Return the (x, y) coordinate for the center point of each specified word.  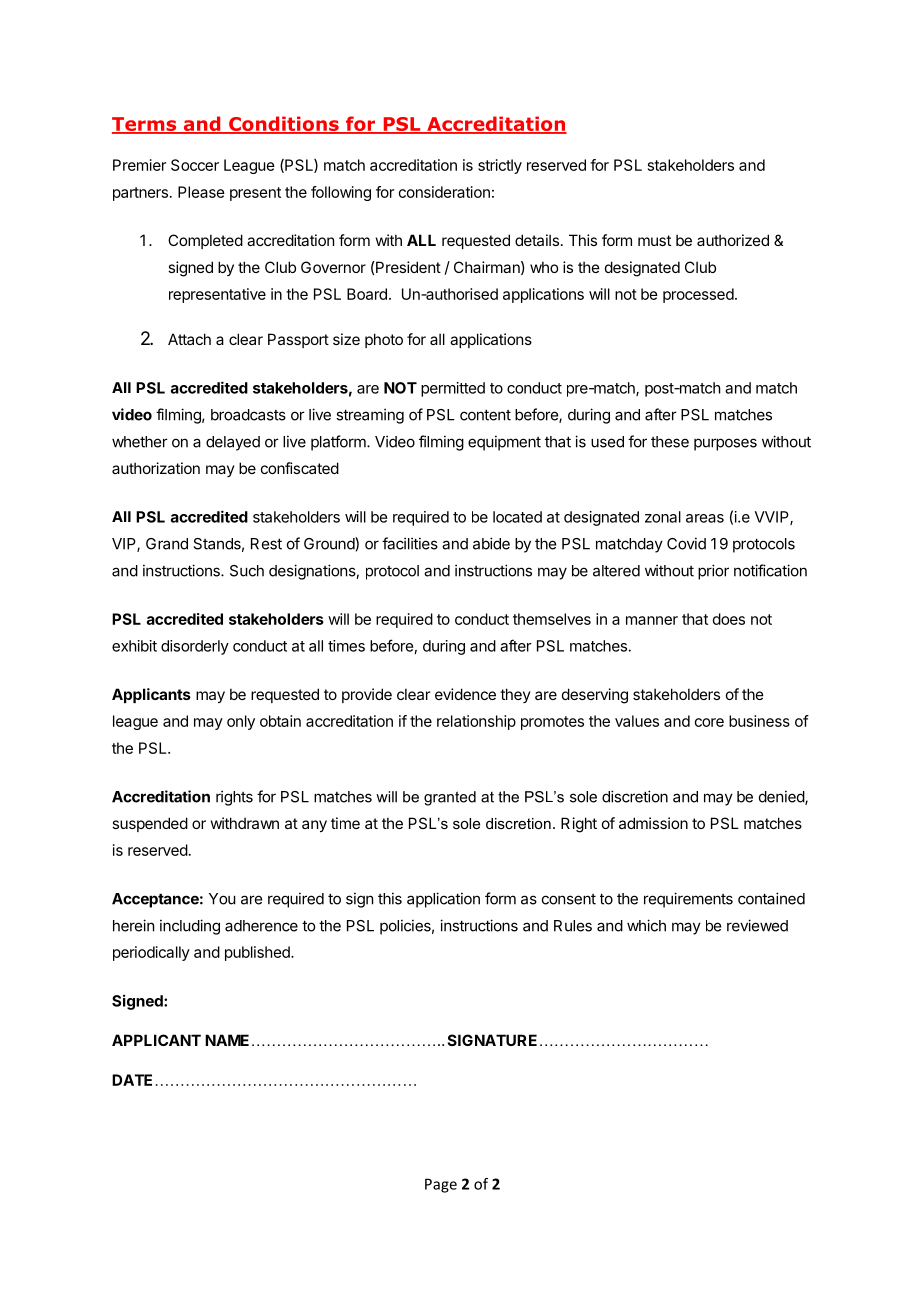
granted (450, 798)
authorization (156, 468)
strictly (500, 166)
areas (705, 518)
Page (441, 1185)
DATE (132, 1080)
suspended (150, 824)
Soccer (195, 165)
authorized (733, 240)
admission (653, 823)
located (517, 517)
